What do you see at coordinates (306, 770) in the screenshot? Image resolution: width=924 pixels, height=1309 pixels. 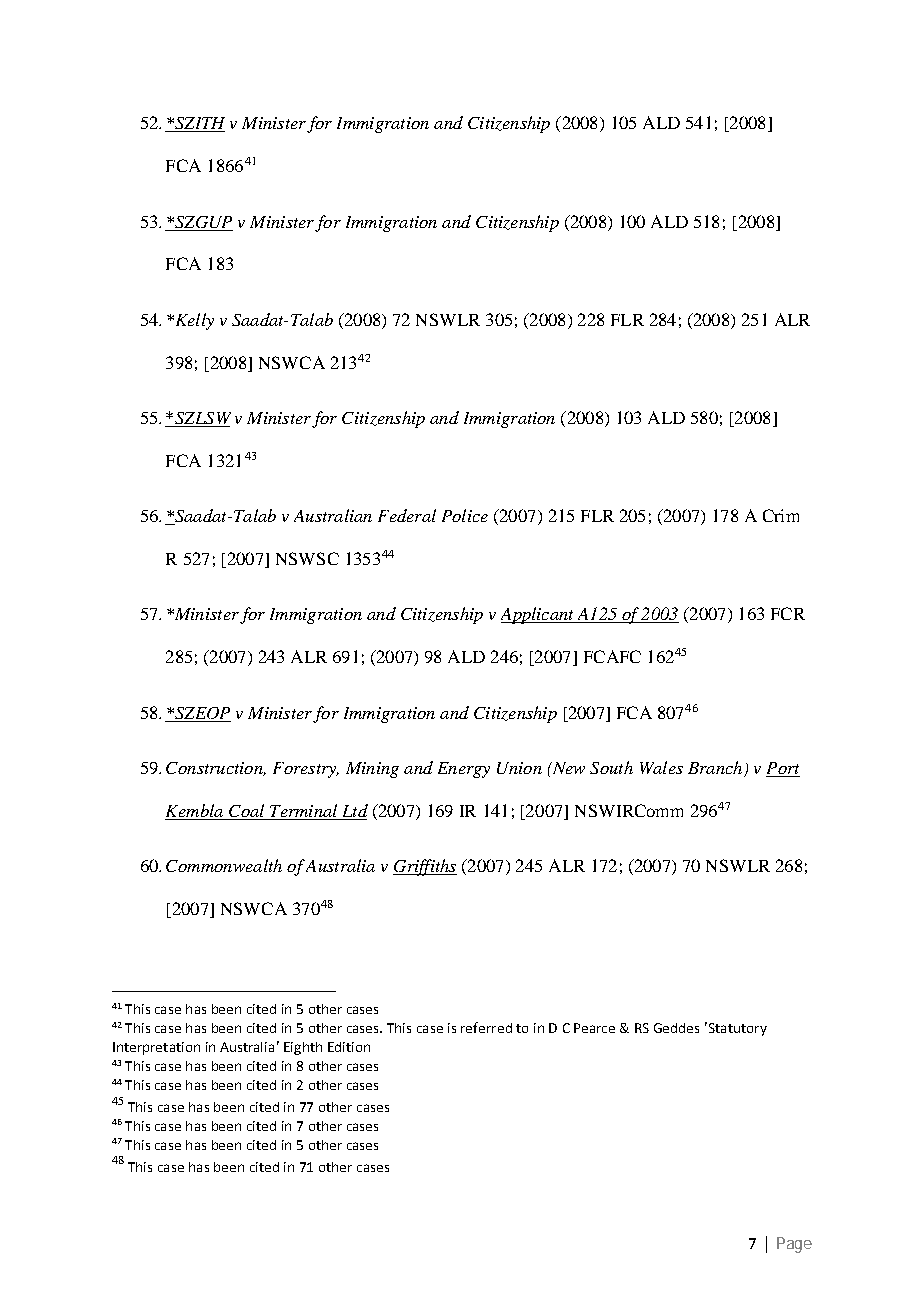 I see `Forestry` at bounding box center [306, 770].
